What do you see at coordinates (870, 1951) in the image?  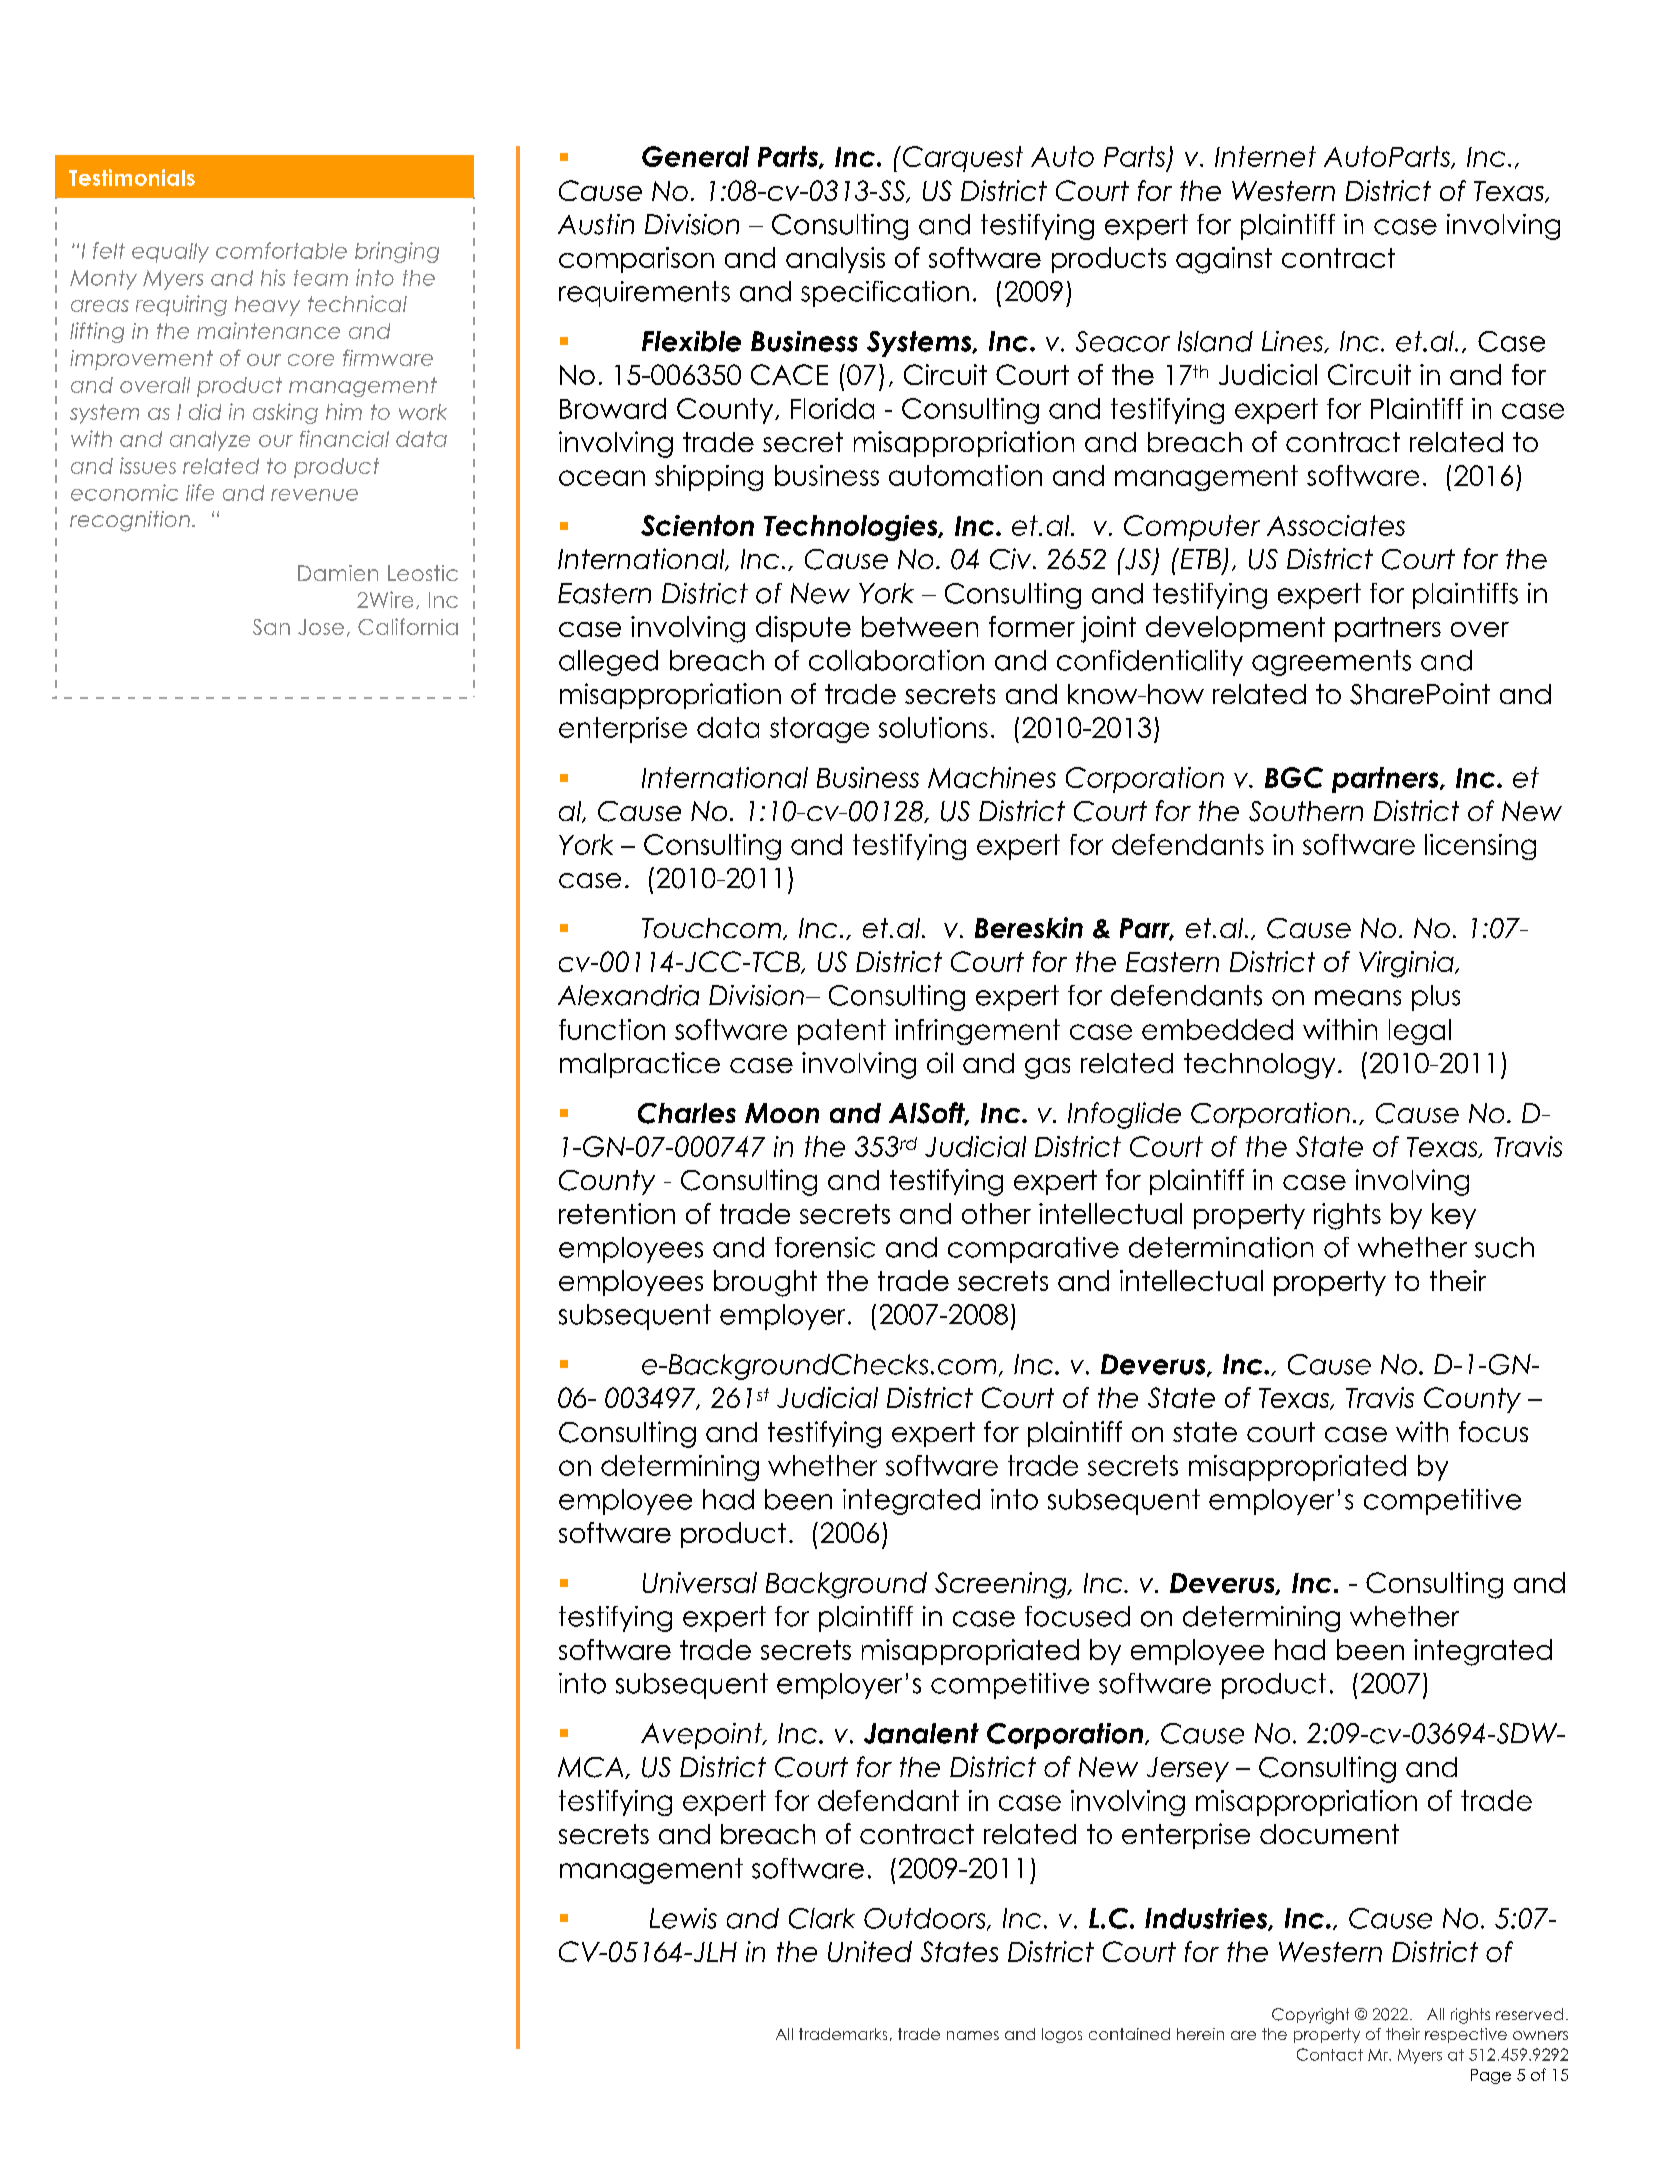 I see `United` at bounding box center [870, 1951].
